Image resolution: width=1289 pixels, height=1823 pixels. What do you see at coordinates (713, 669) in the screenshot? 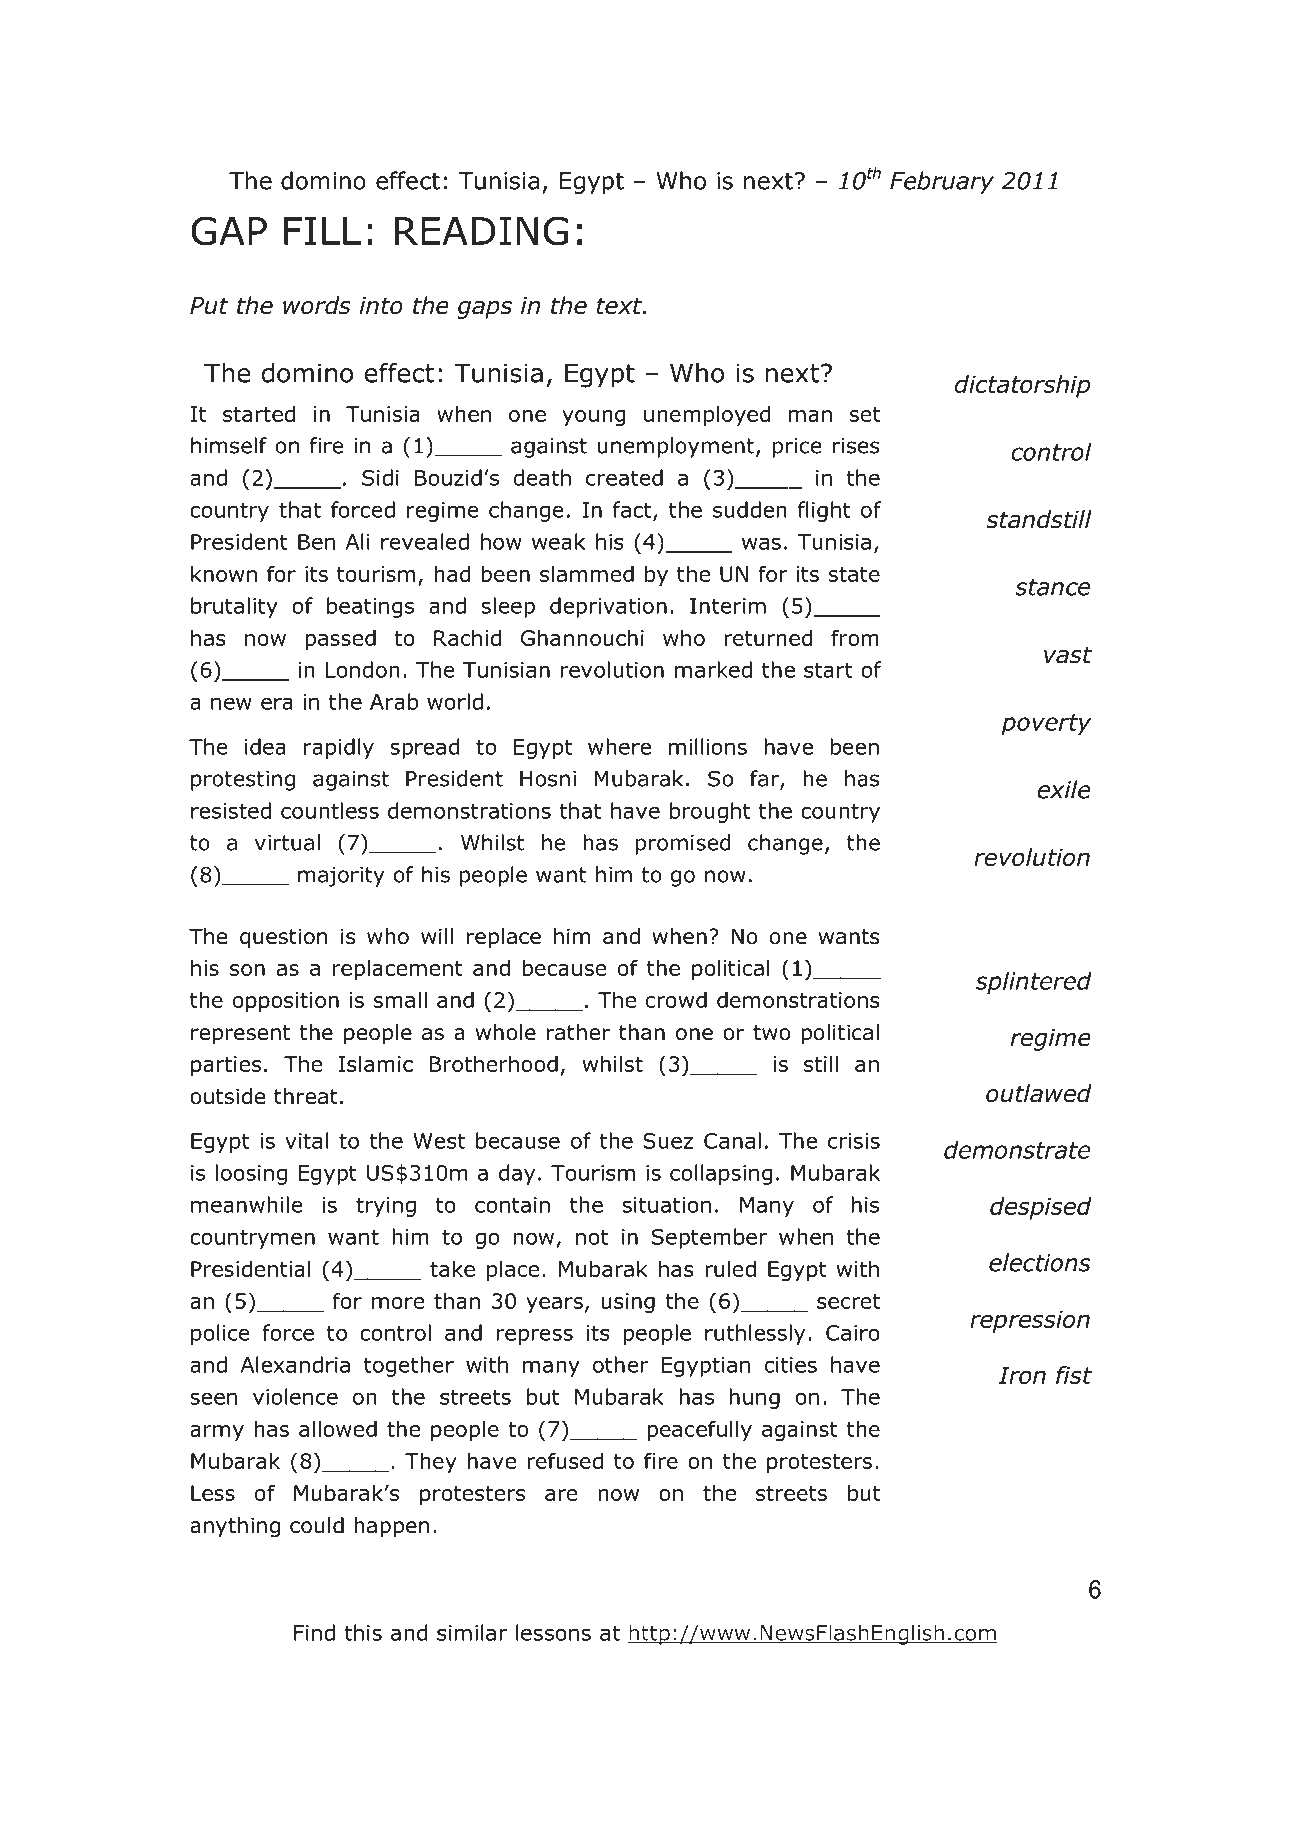
I see `marked` at bounding box center [713, 669].
